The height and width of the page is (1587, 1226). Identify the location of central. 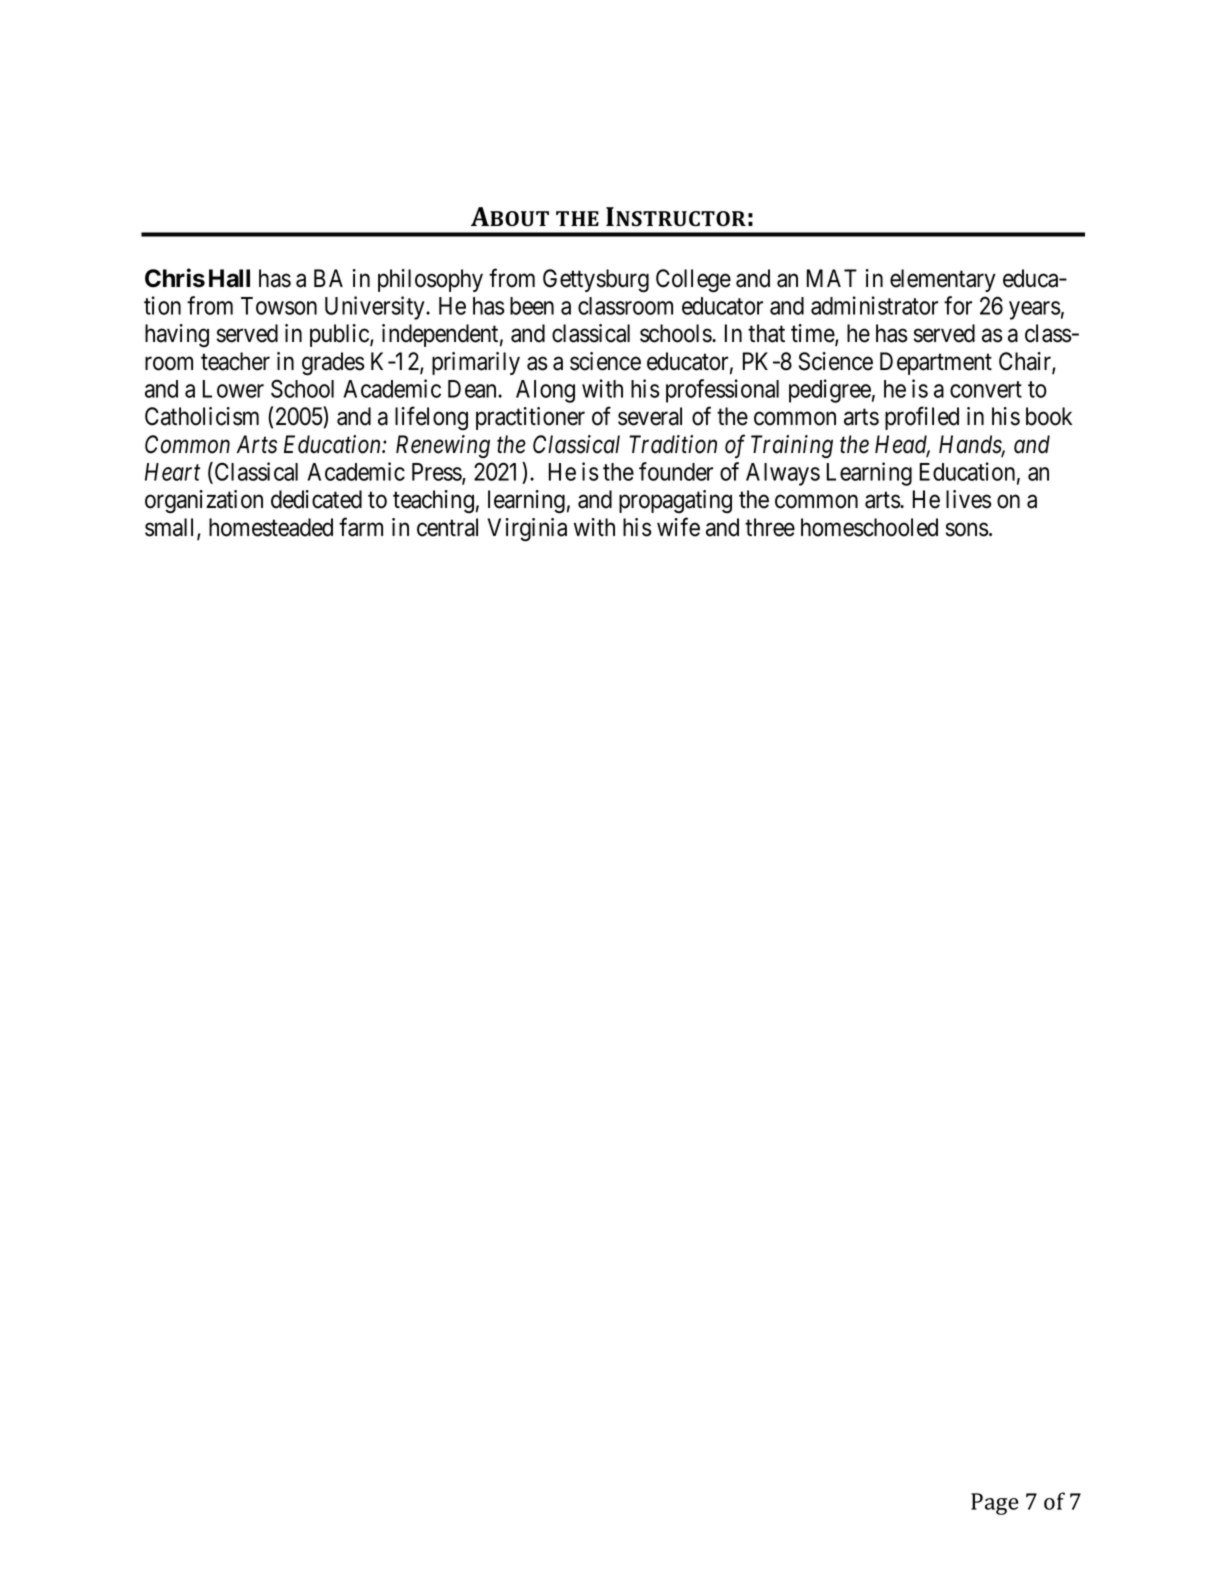
(447, 527).
